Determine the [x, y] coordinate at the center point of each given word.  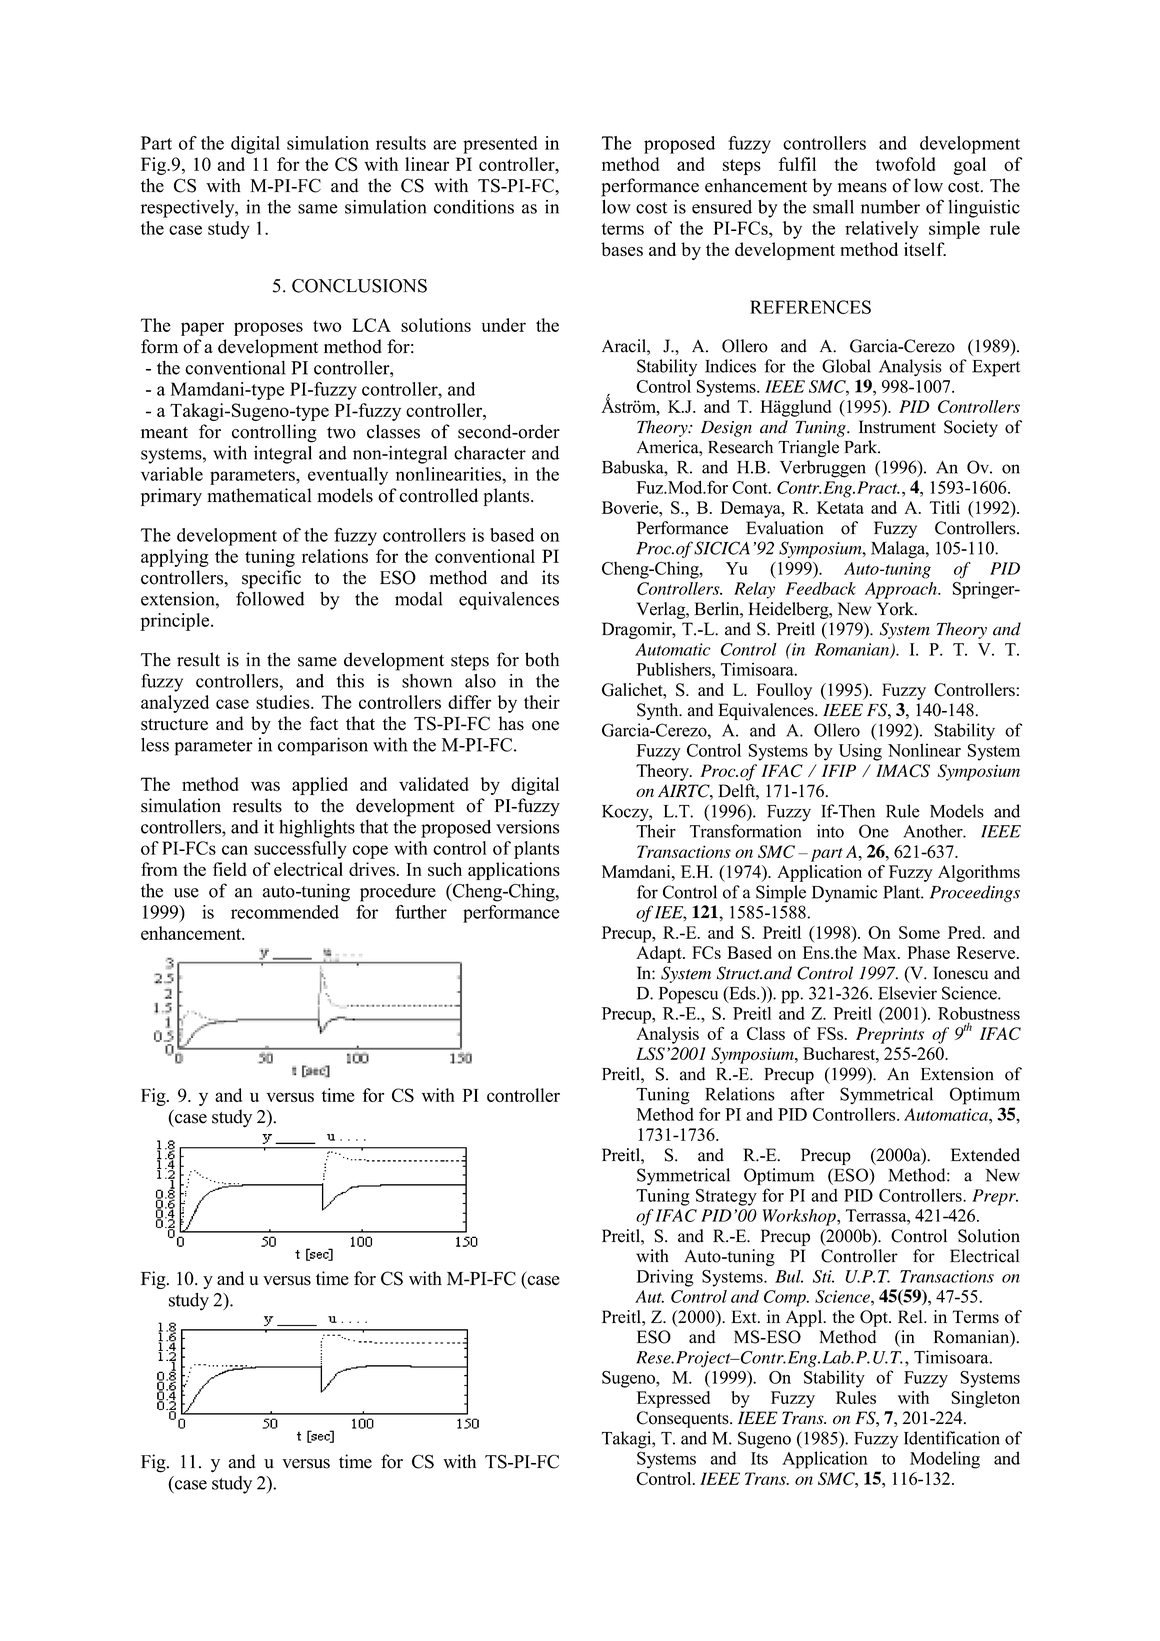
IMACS [903, 770]
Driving [665, 1278]
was [265, 786]
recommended [285, 912]
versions [527, 827]
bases [622, 249]
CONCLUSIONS [359, 286]
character [490, 453]
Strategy [726, 1197]
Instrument [897, 427]
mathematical [259, 495]
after [807, 1094]
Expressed [673, 1399]
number [890, 207]
